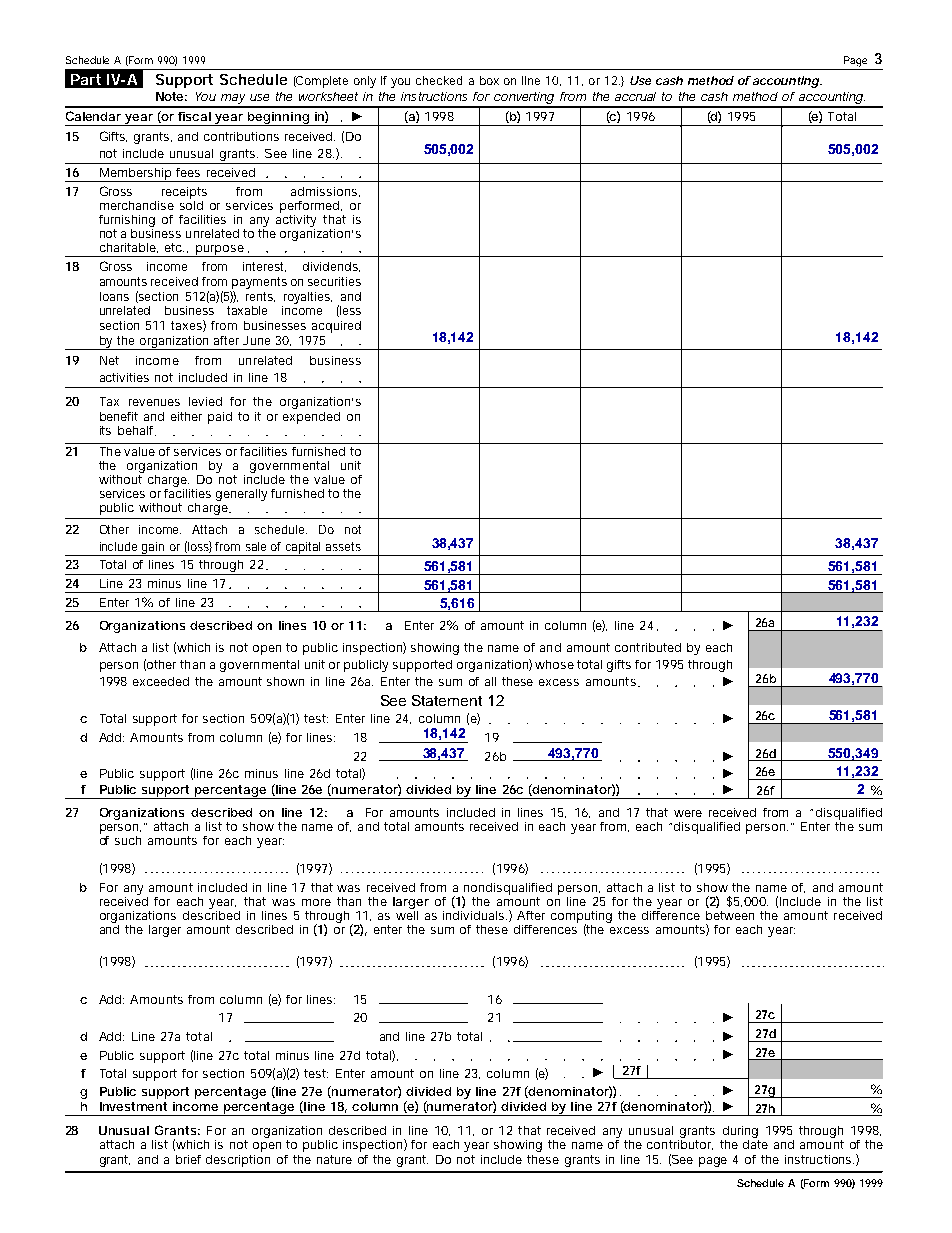 This image has height=1233, width=952. Describe the element at coordinates (439, 80) in the image. I see `checked` at that location.
